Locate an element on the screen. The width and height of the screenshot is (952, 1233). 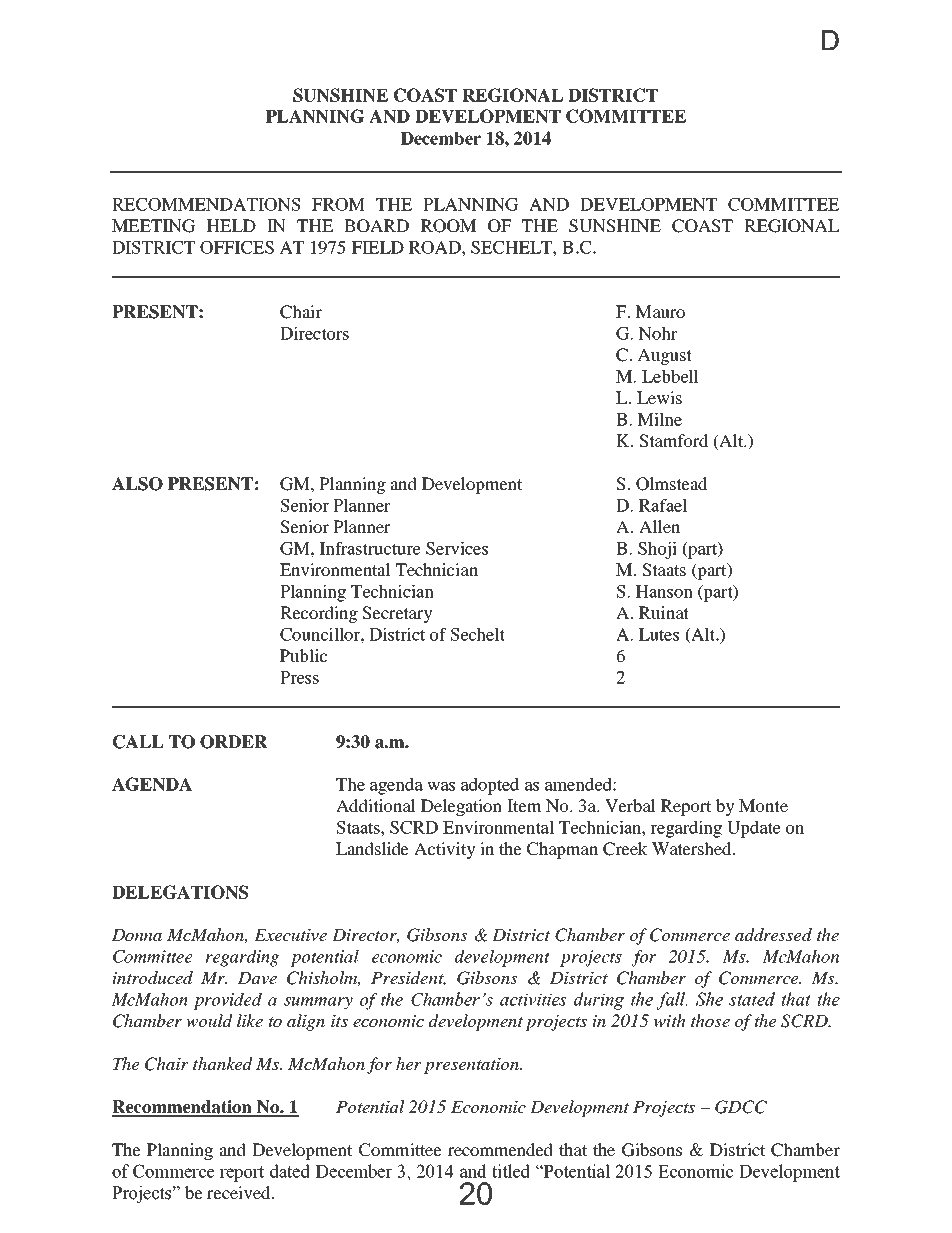
was is located at coordinates (441, 786).
